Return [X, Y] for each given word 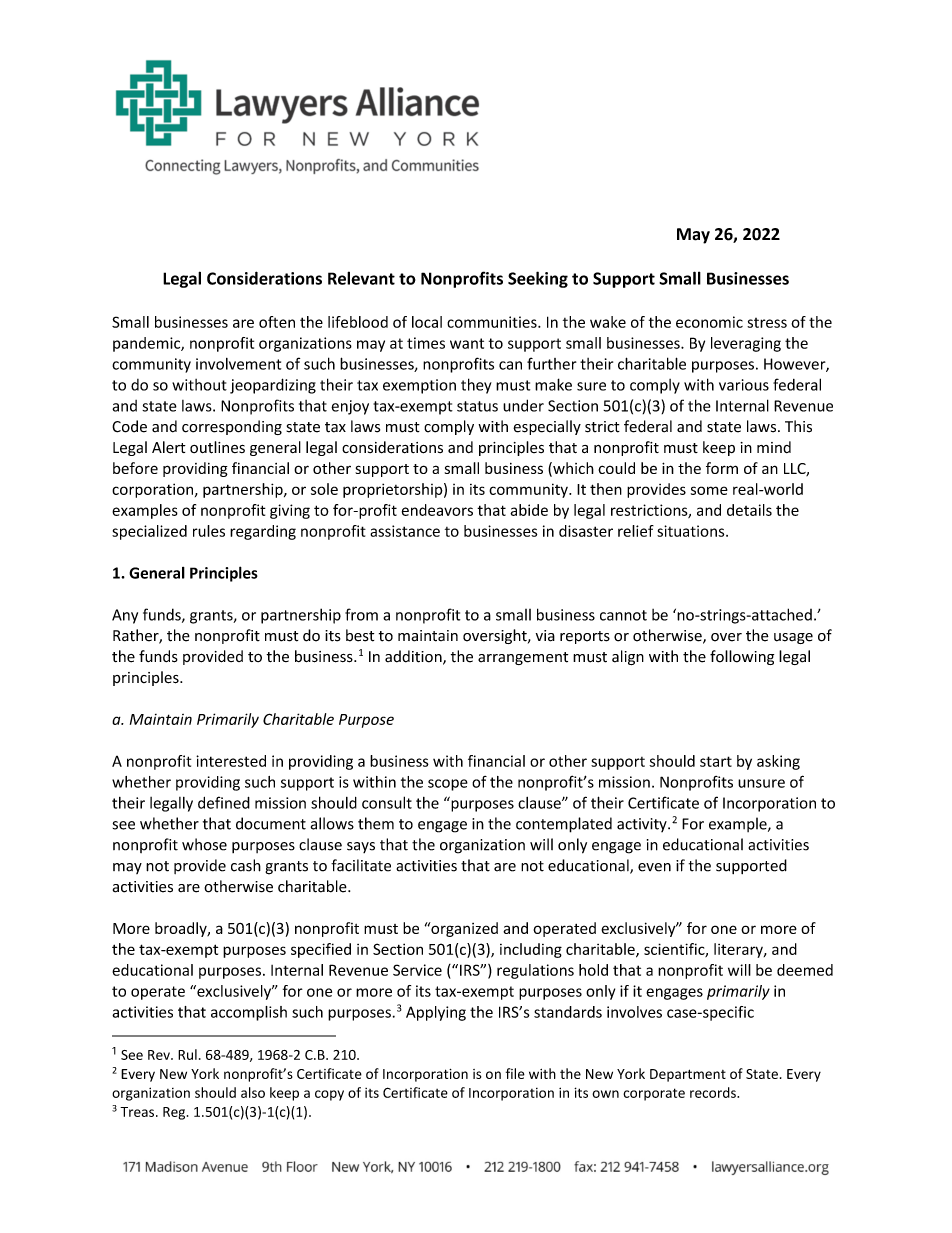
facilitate [361, 865]
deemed [805, 970]
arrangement [523, 658]
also [253, 1092]
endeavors [437, 510]
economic [709, 322]
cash [246, 865]
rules [209, 531]
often [277, 322]
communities [493, 322]
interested [231, 761]
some [709, 490]
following [742, 657]
